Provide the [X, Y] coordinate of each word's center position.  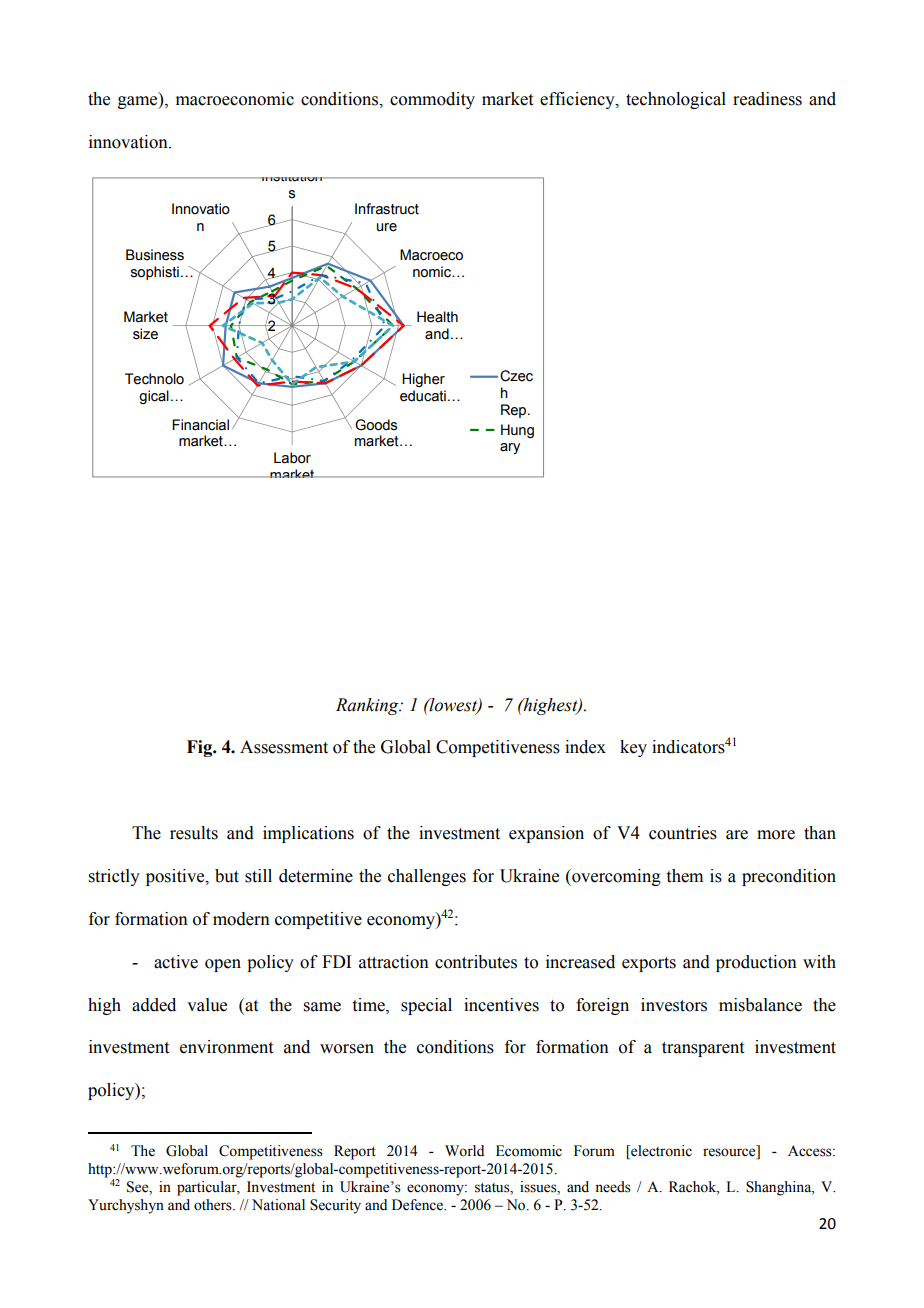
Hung [517, 431]
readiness [767, 99]
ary [510, 448]
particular [208, 1188]
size [145, 334]
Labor [292, 458]
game [139, 102]
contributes [476, 962]
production [756, 963]
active [176, 962]
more [776, 835]
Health [437, 317]
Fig [200, 748]
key [633, 748]
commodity [432, 100]
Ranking [368, 706]
